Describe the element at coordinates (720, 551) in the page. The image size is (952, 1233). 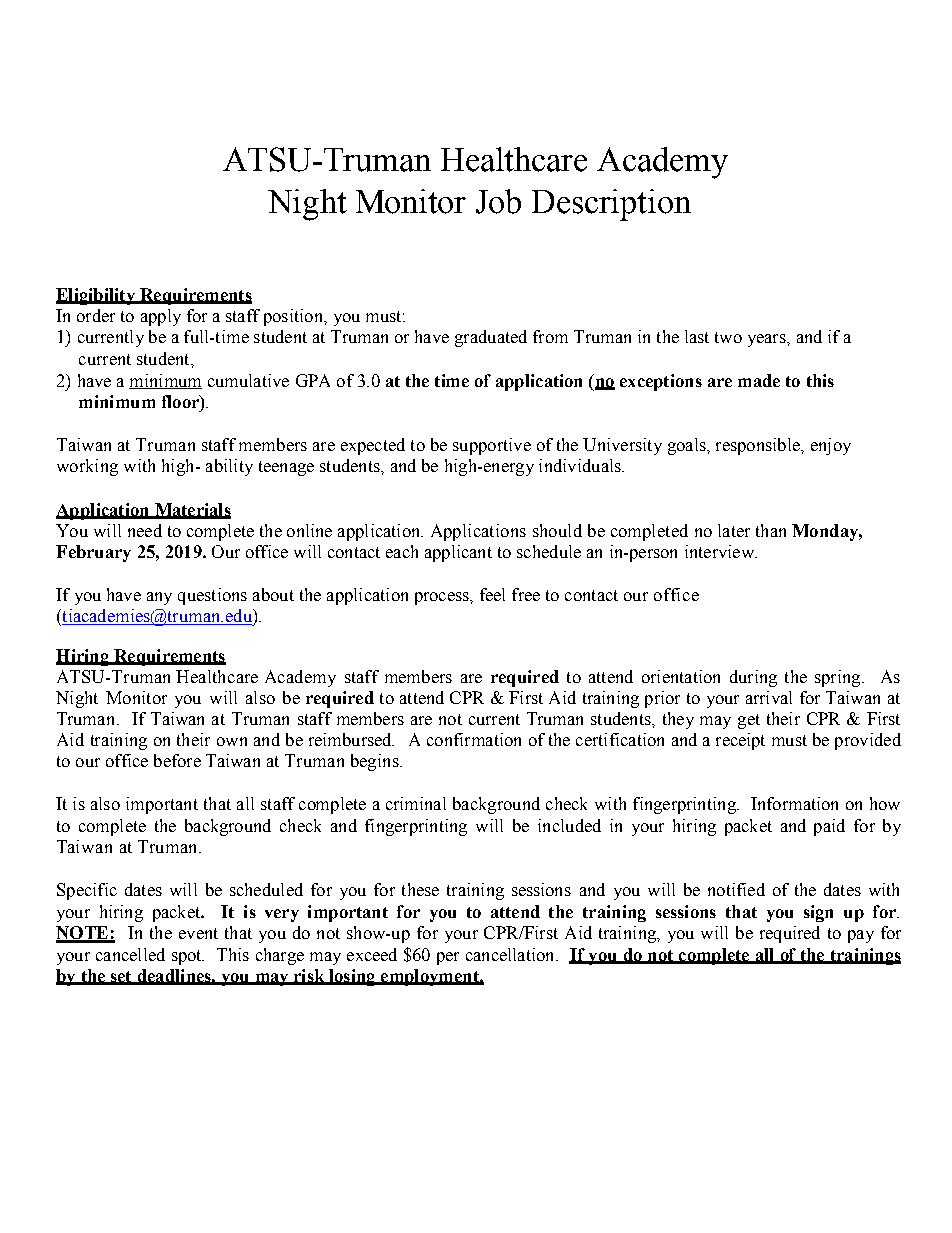
I see `interview` at that location.
